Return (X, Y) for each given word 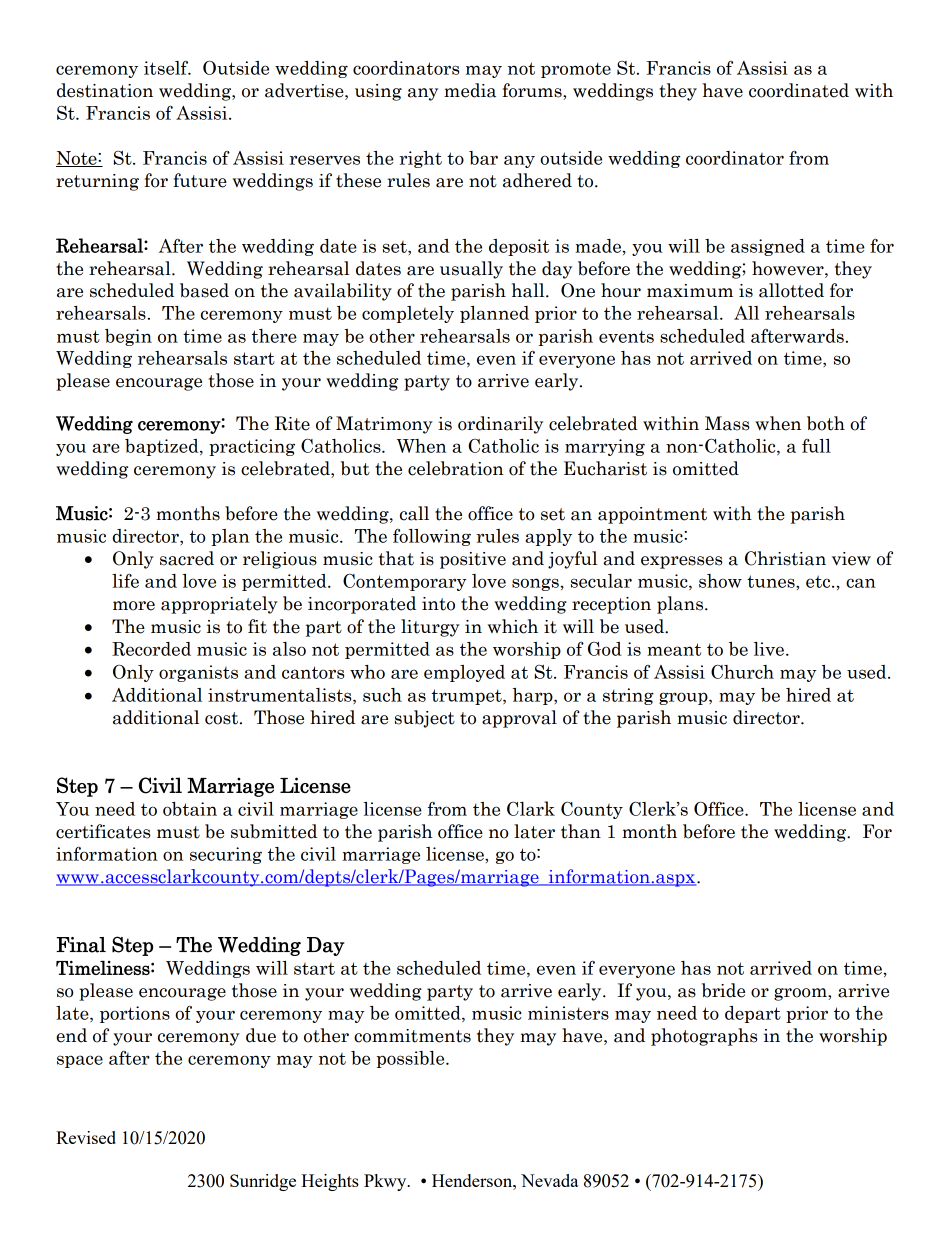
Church (742, 672)
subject (425, 719)
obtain (190, 809)
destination (105, 90)
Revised (86, 1137)
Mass (727, 423)
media (470, 90)
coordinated (799, 90)
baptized (163, 447)
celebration (456, 468)
